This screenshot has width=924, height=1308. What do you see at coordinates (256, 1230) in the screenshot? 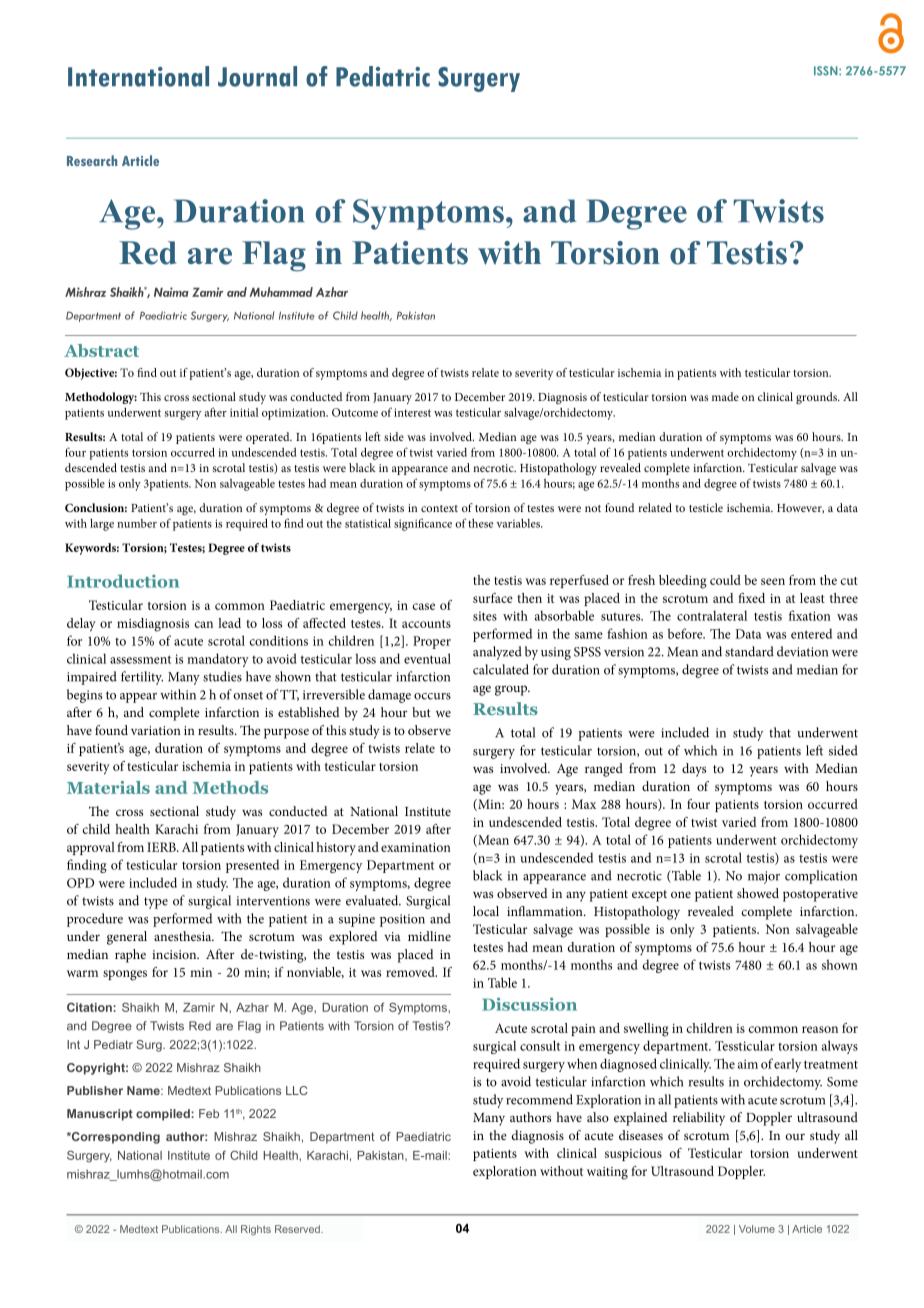
I see `Rights` at bounding box center [256, 1230].
